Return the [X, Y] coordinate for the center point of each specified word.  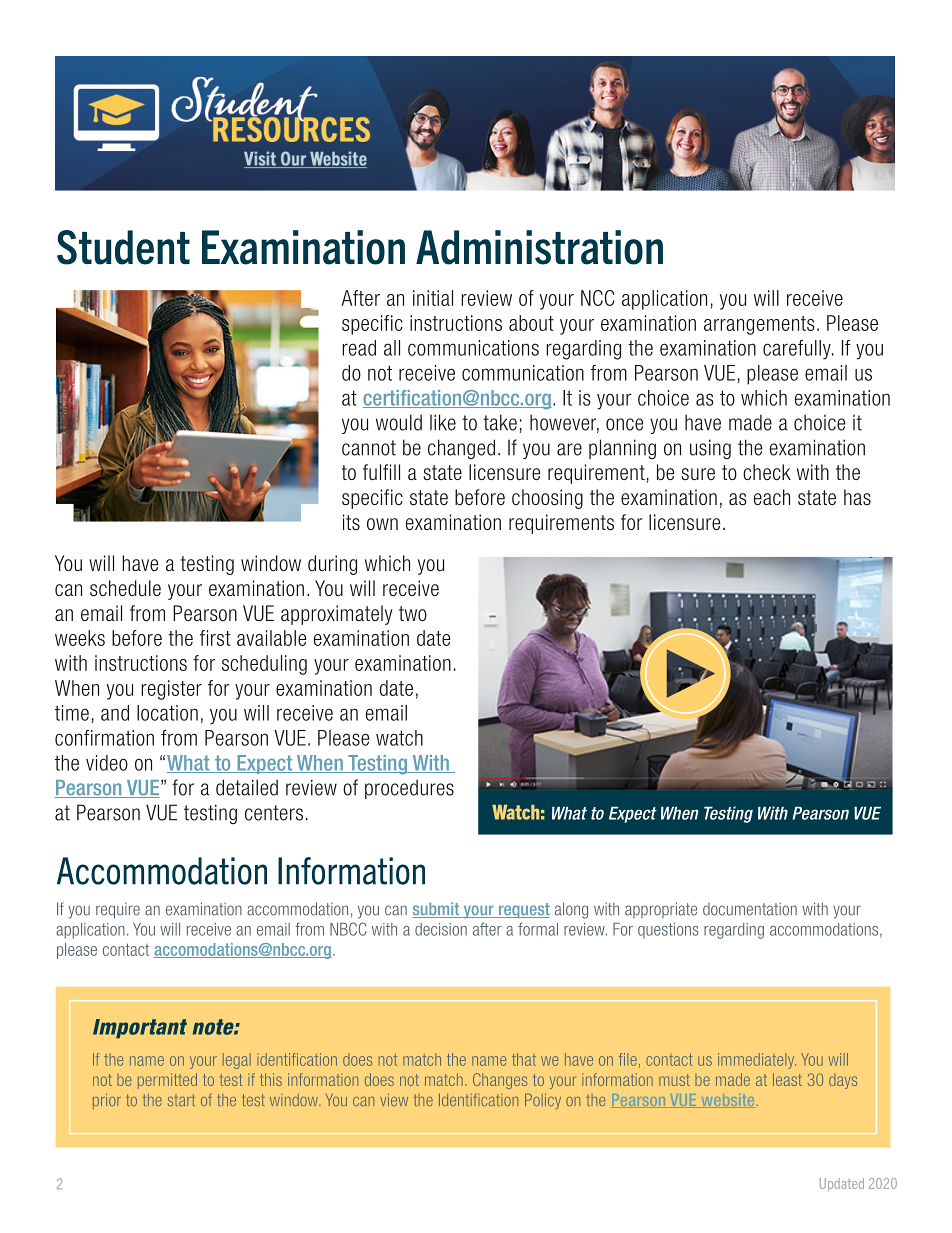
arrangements [759, 325]
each [772, 497]
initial [433, 298]
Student [123, 247]
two [413, 613]
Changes [500, 1081]
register [171, 690]
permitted [167, 1081]
